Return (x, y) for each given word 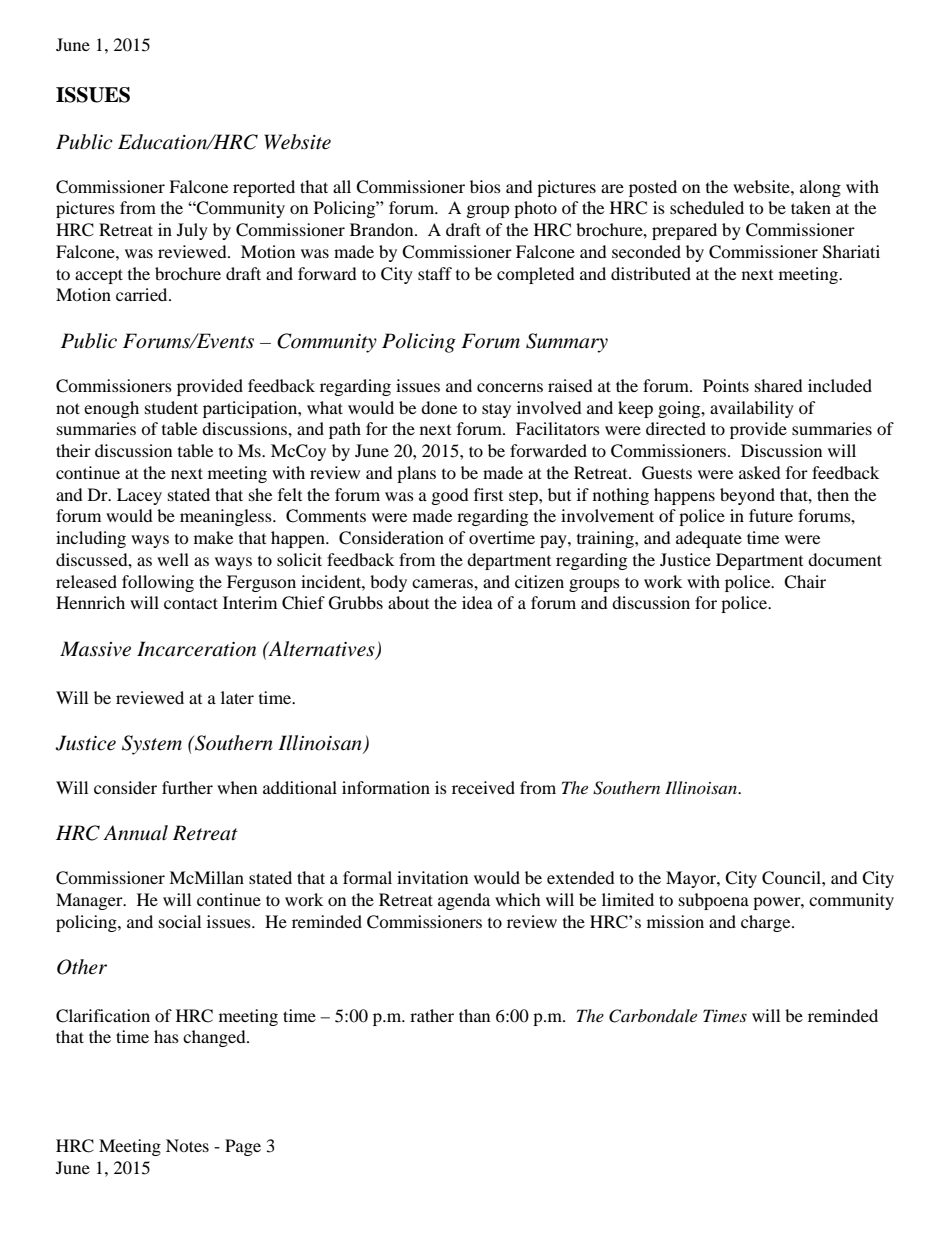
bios (485, 186)
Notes (187, 1145)
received (483, 787)
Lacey (139, 496)
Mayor (692, 879)
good (450, 496)
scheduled (707, 207)
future (771, 515)
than (474, 1015)
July (192, 231)
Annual (135, 833)
